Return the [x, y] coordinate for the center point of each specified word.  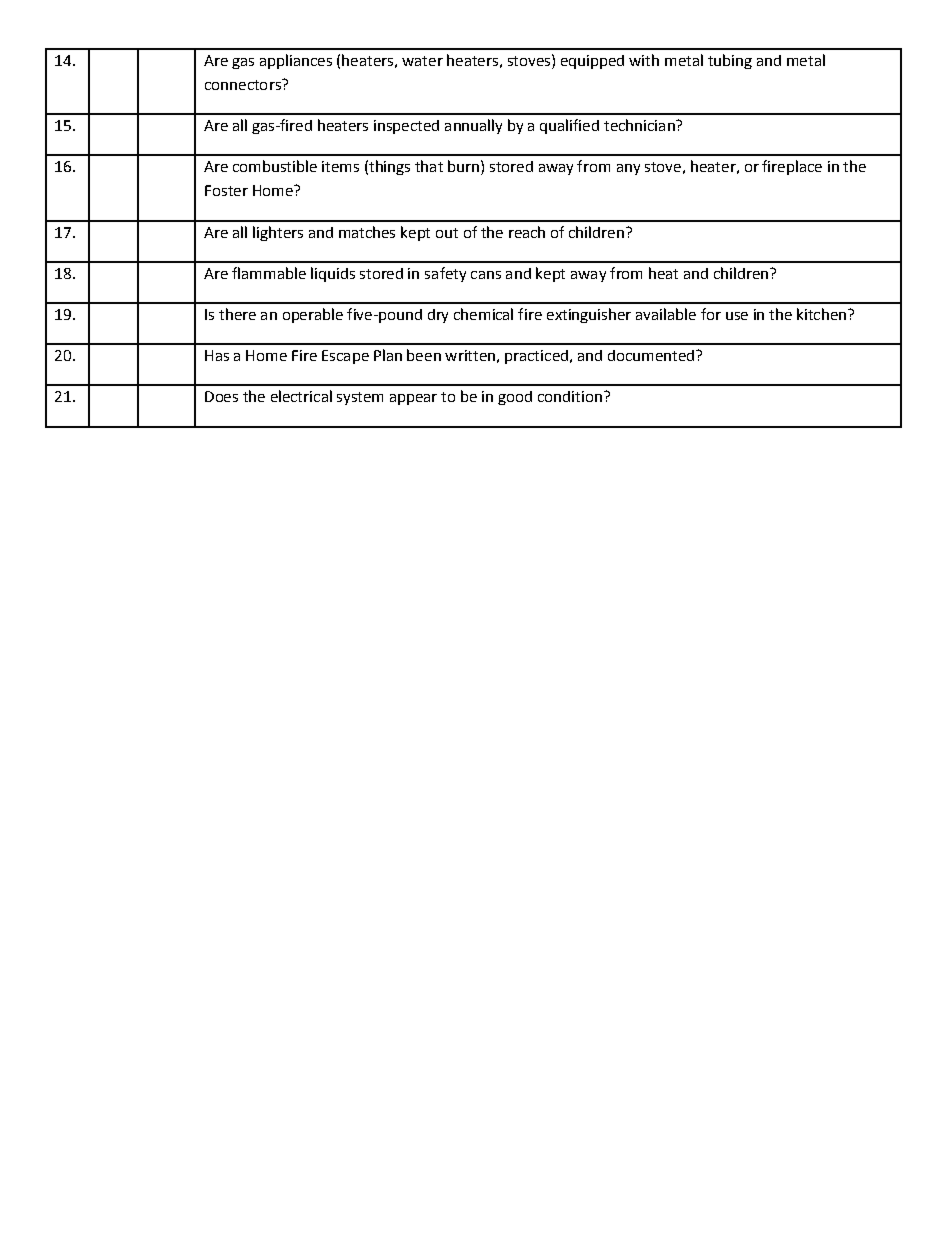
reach [527, 232]
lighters [278, 233]
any [628, 169]
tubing [730, 61]
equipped [592, 62]
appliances [296, 61]
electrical [301, 396]
